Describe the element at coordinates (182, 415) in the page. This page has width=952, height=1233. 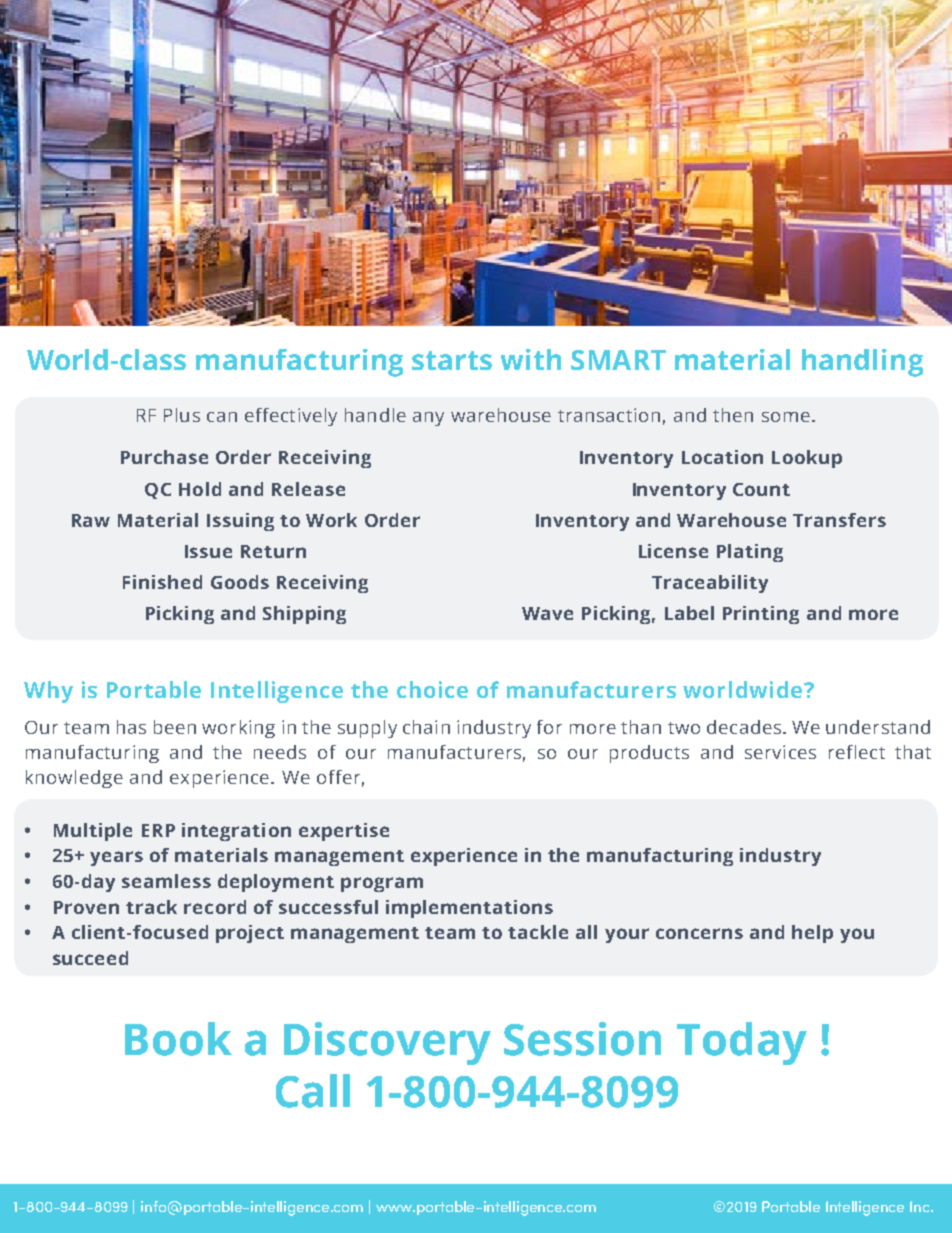
I see `Plus` at that location.
